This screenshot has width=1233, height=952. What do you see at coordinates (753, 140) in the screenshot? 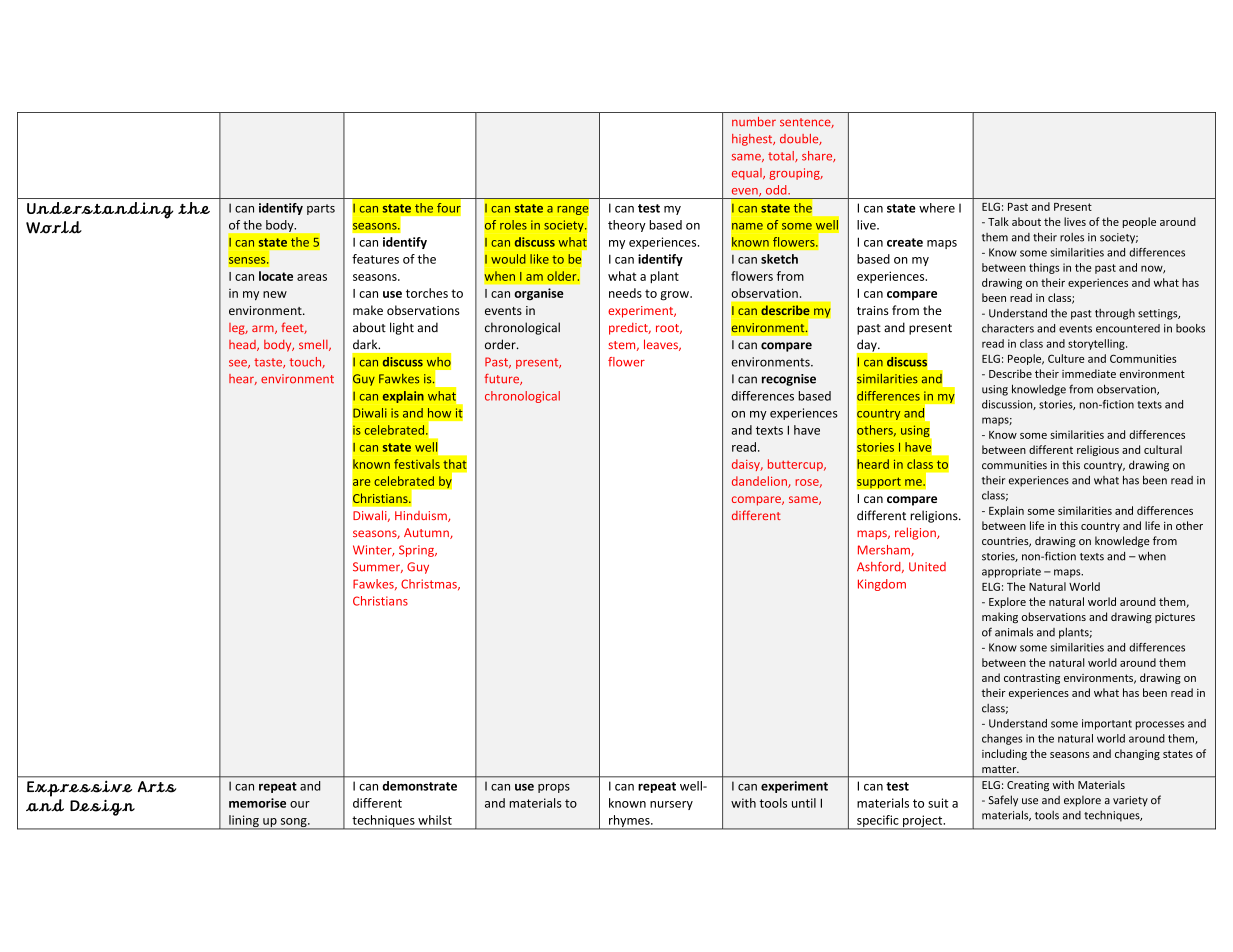
I see `highest` at bounding box center [753, 140].
